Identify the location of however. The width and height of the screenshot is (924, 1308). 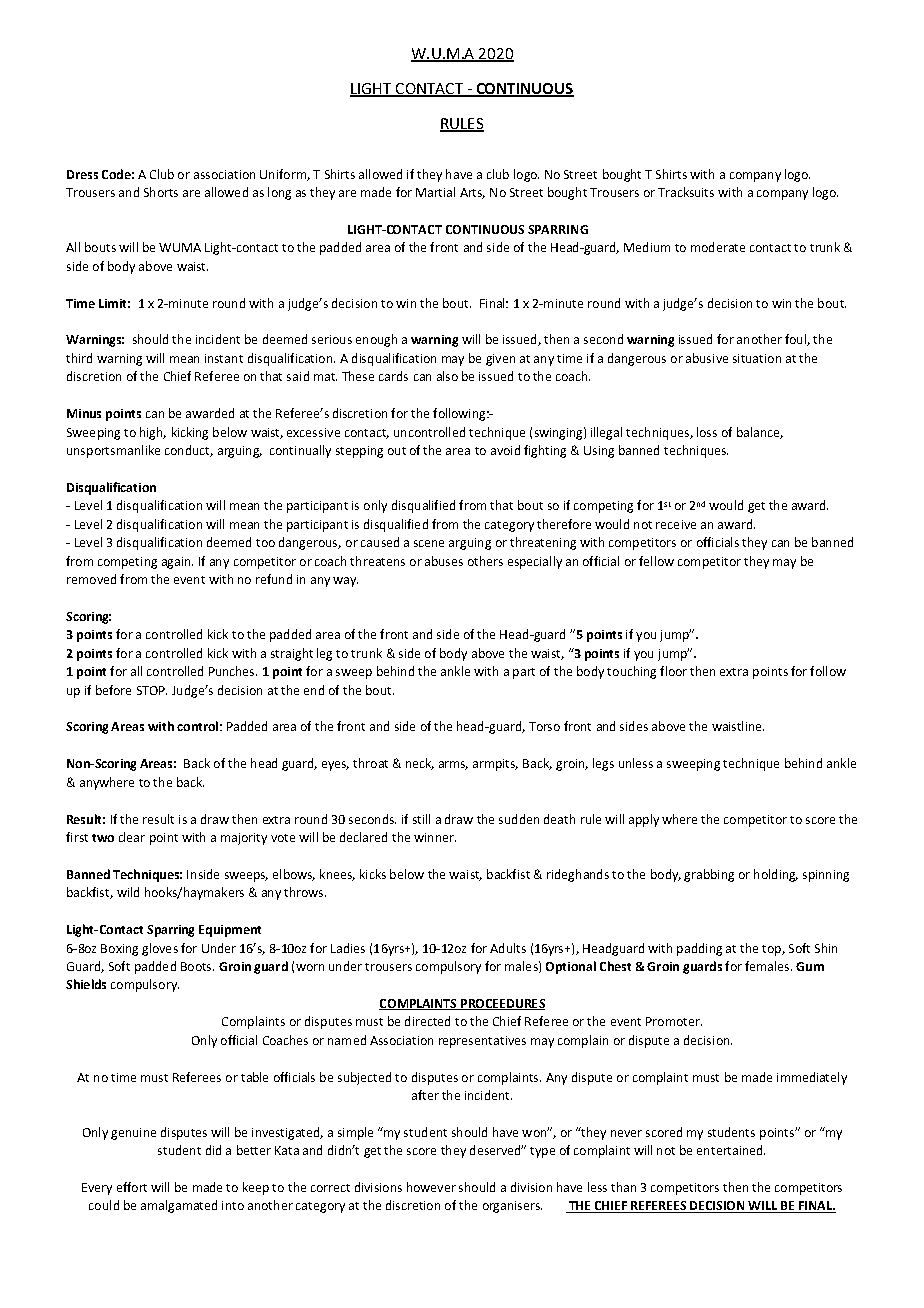
(431, 1187).
